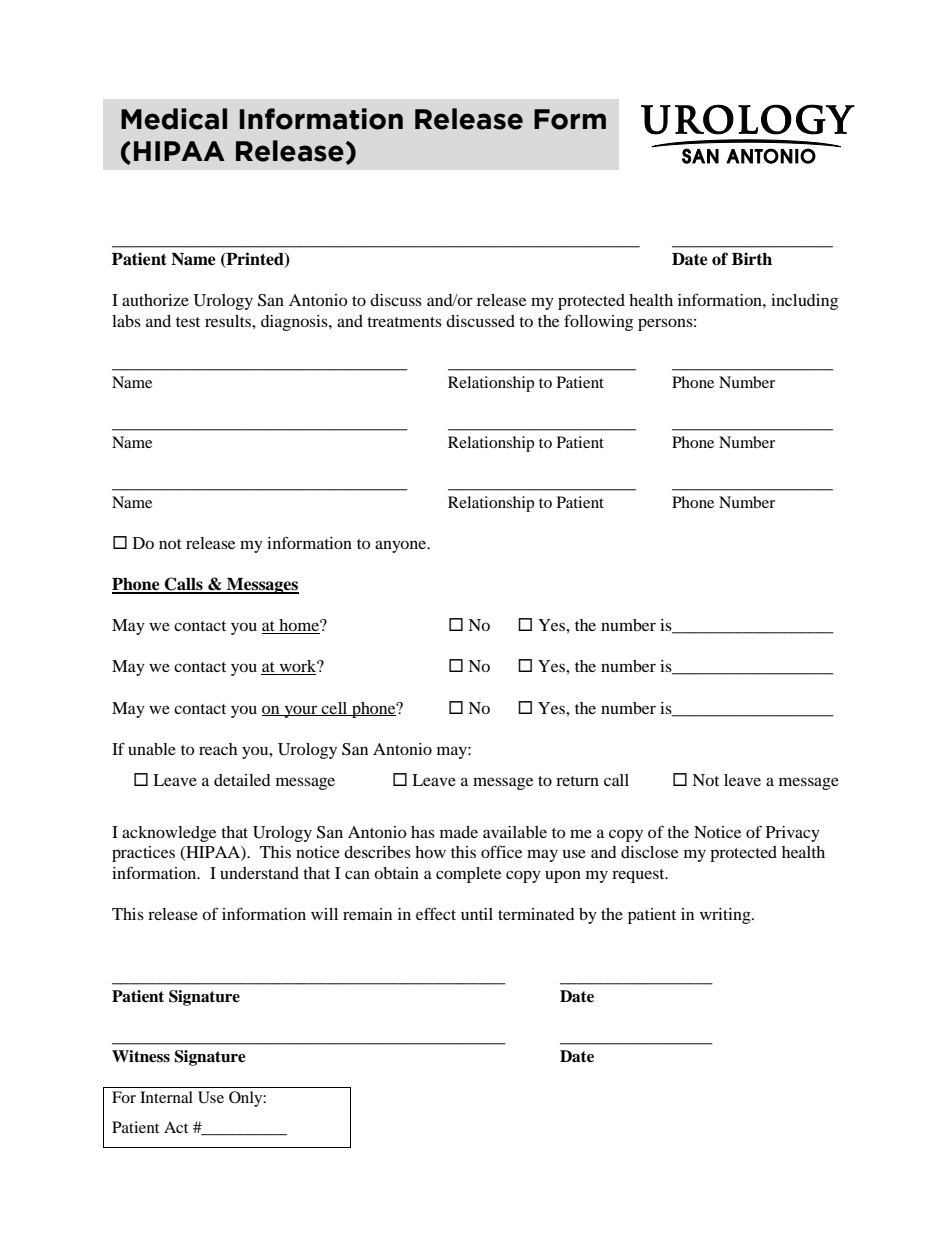 The height and width of the document is (1233, 952). I want to click on anyone, so click(402, 546).
